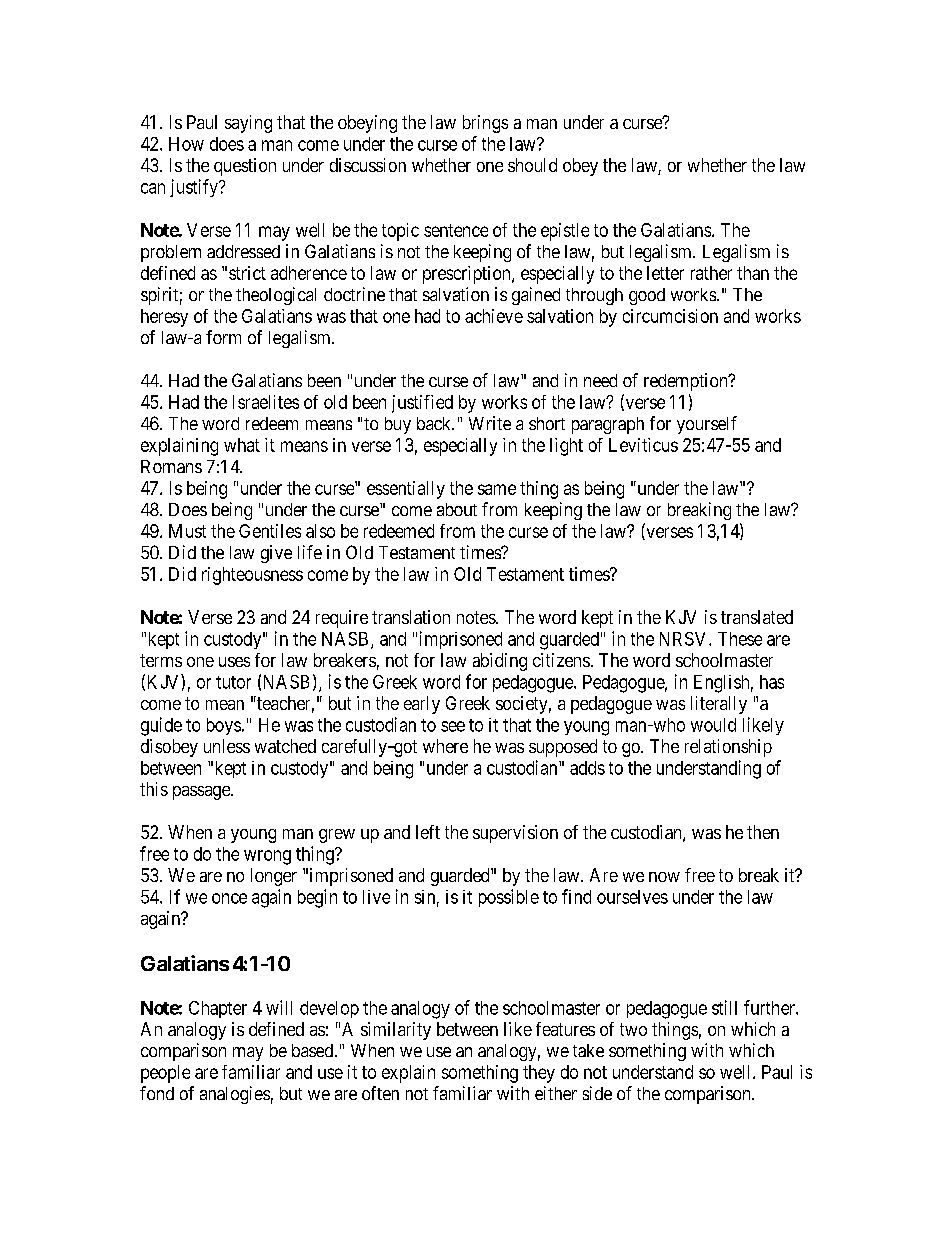 The width and height of the screenshot is (952, 1233). I want to click on still, so click(724, 1007).
